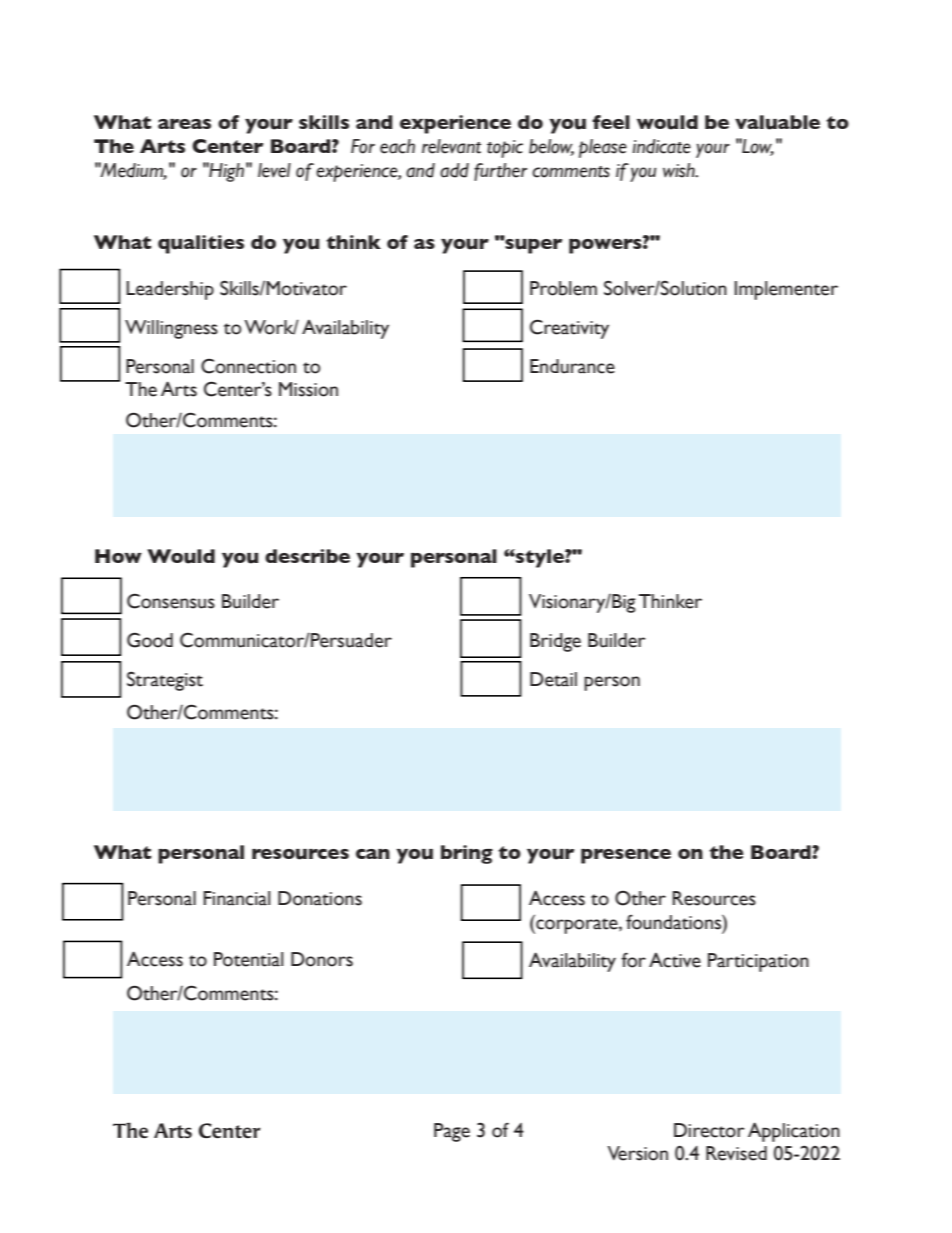 The image size is (952, 1233). What do you see at coordinates (661, 146) in the page?
I see `indicate` at bounding box center [661, 146].
